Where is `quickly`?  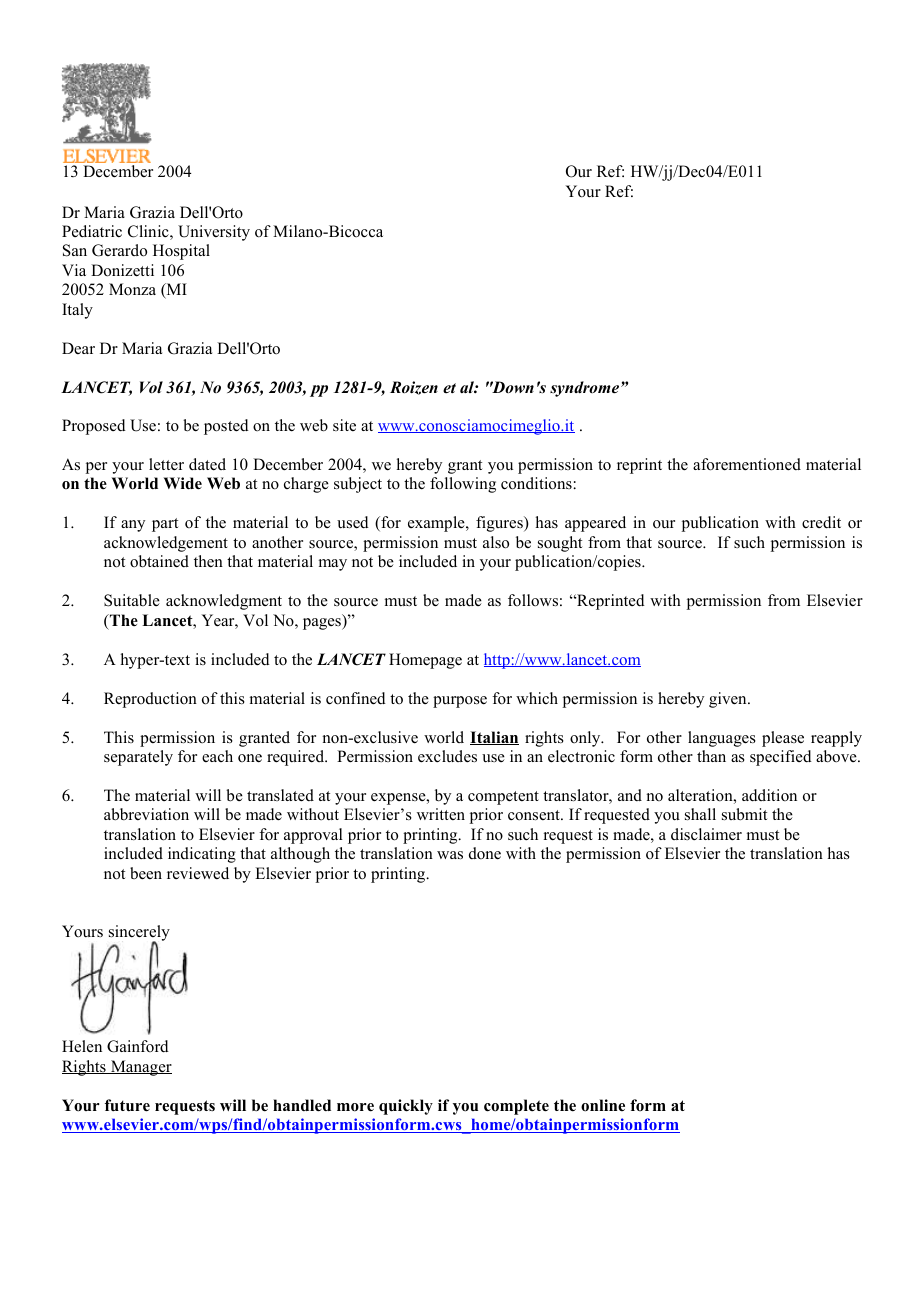
quickly is located at coordinates (406, 1107).
